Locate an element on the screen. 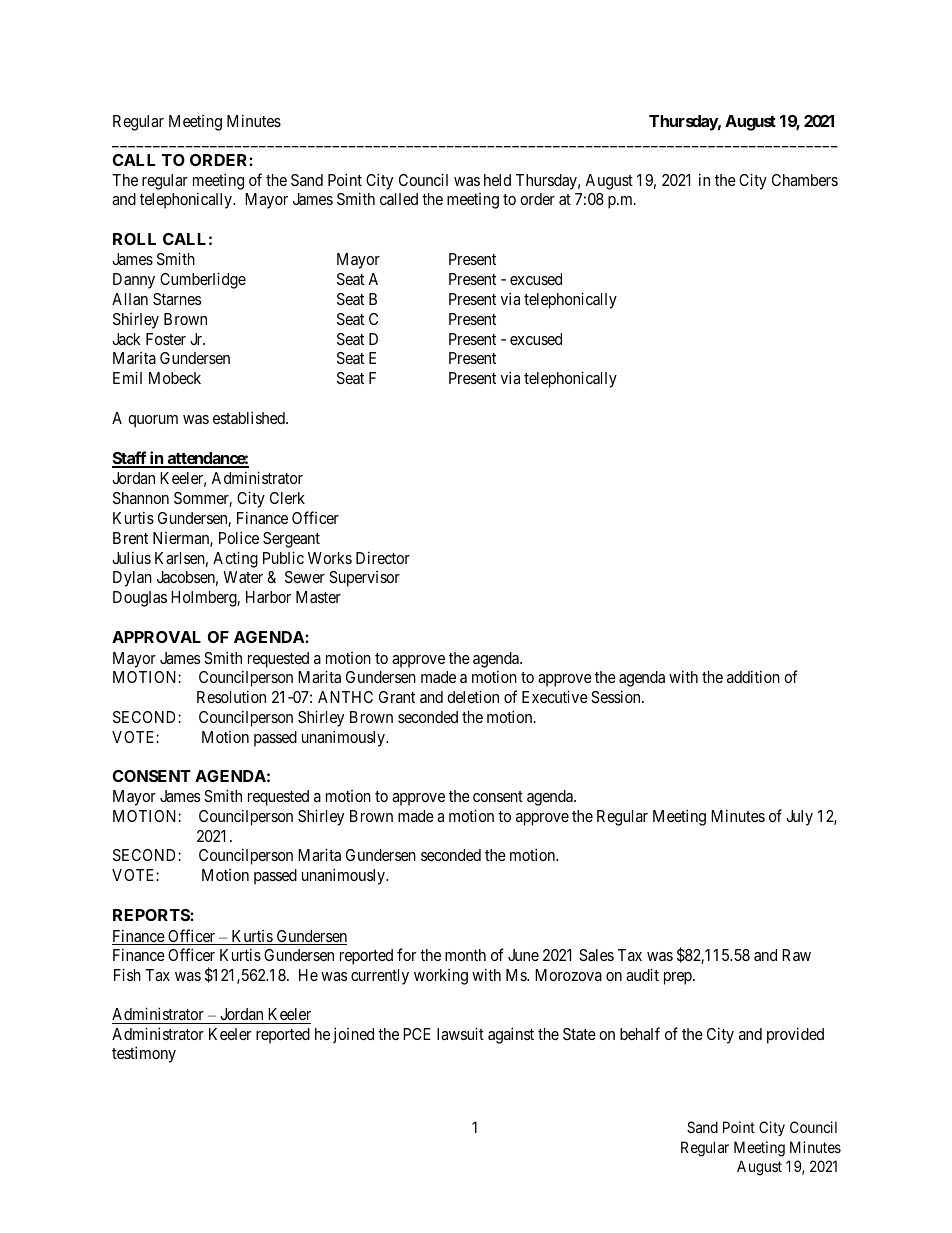 The width and height of the screenshot is (952, 1233). Director is located at coordinates (383, 557).
